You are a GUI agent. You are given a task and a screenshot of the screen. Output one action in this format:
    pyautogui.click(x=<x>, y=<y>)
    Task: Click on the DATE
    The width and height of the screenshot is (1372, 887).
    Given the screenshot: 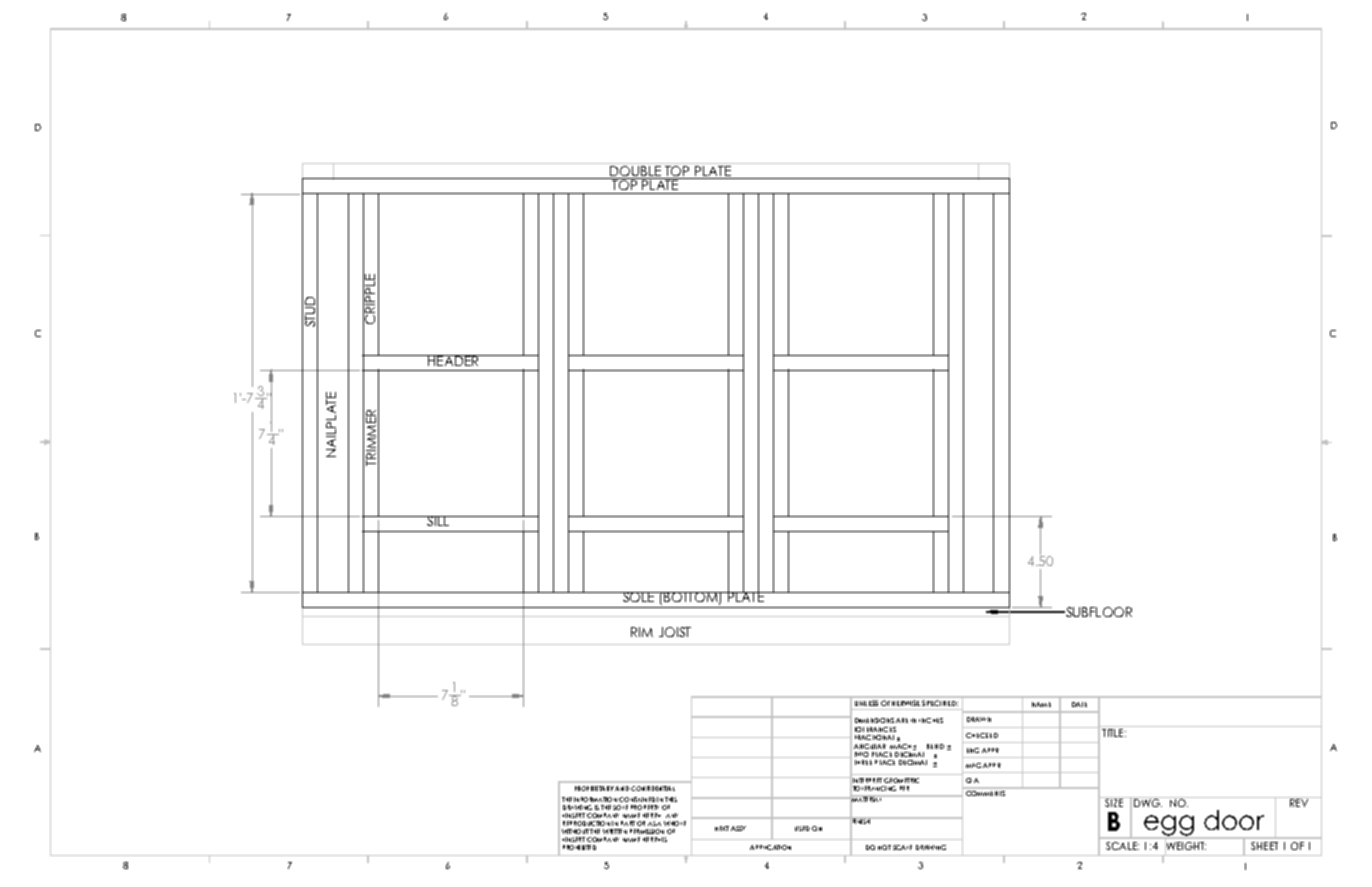 What is the action you would take?
    pyautogui.click(x=1079, y=704)
